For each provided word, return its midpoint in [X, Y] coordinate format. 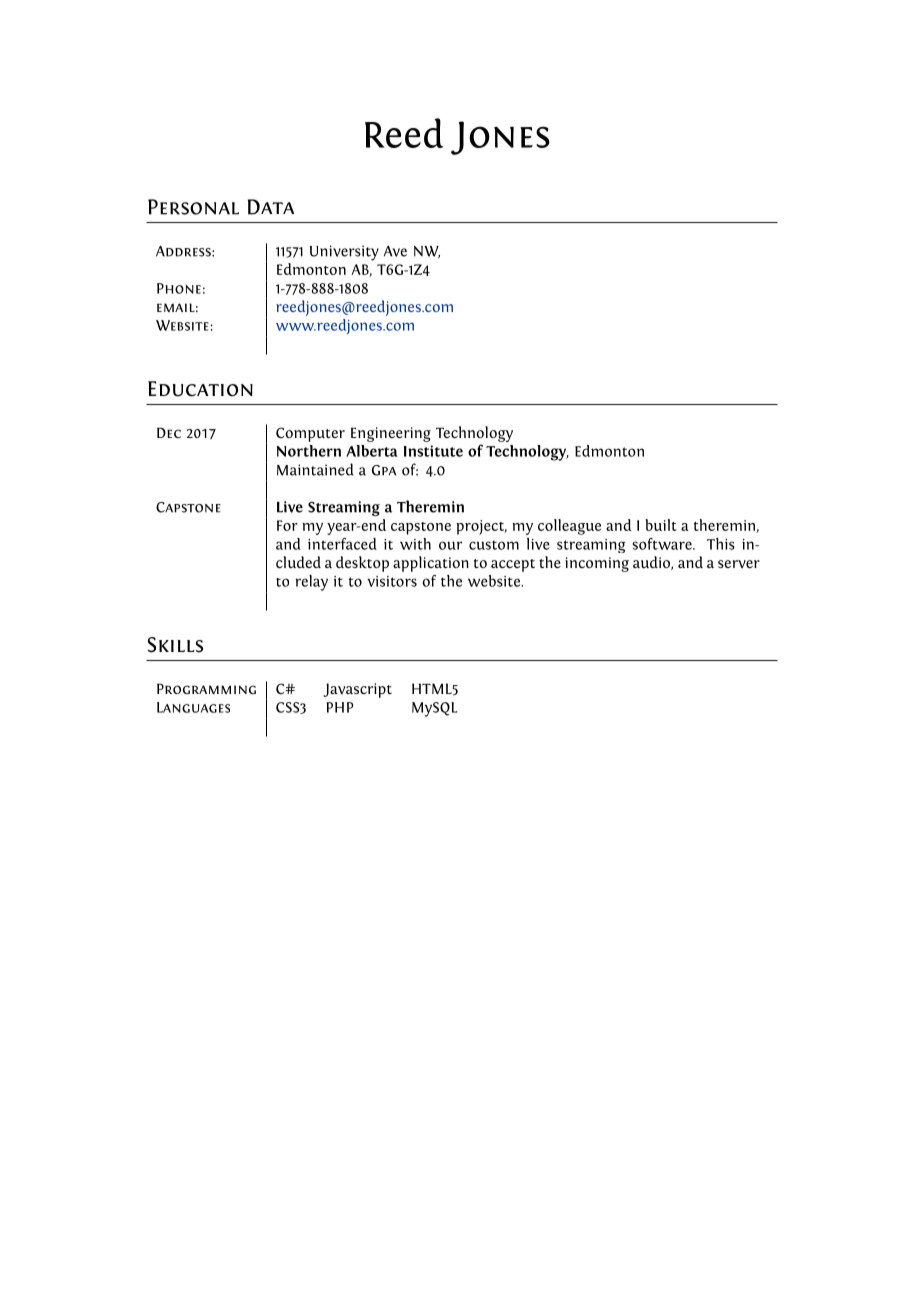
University [344, 253]
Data [271, 207]
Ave [395, 251]
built [661, 525]
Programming [206, 688]
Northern [309, 451]
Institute [433, 451]
